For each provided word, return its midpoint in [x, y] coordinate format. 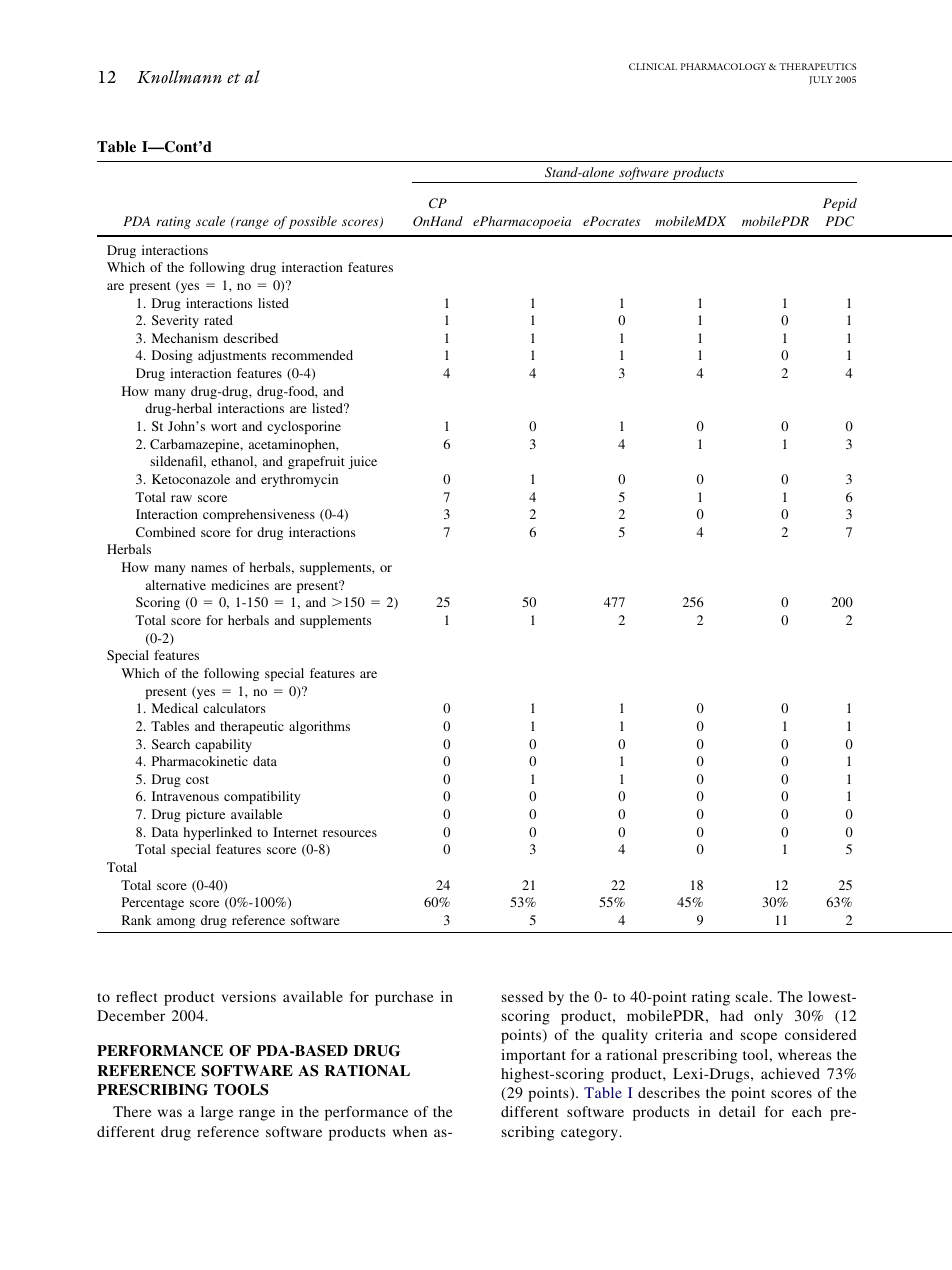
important [533, 1056]
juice [362, 462]
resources [350, 833]
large [217, 1113]
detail [737, 1111]
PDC [839, 221]
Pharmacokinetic [200, 761]
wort [224, 427]
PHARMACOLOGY [723, 66]
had [731, 1015]
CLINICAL [653, 66]
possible [313, 222]
